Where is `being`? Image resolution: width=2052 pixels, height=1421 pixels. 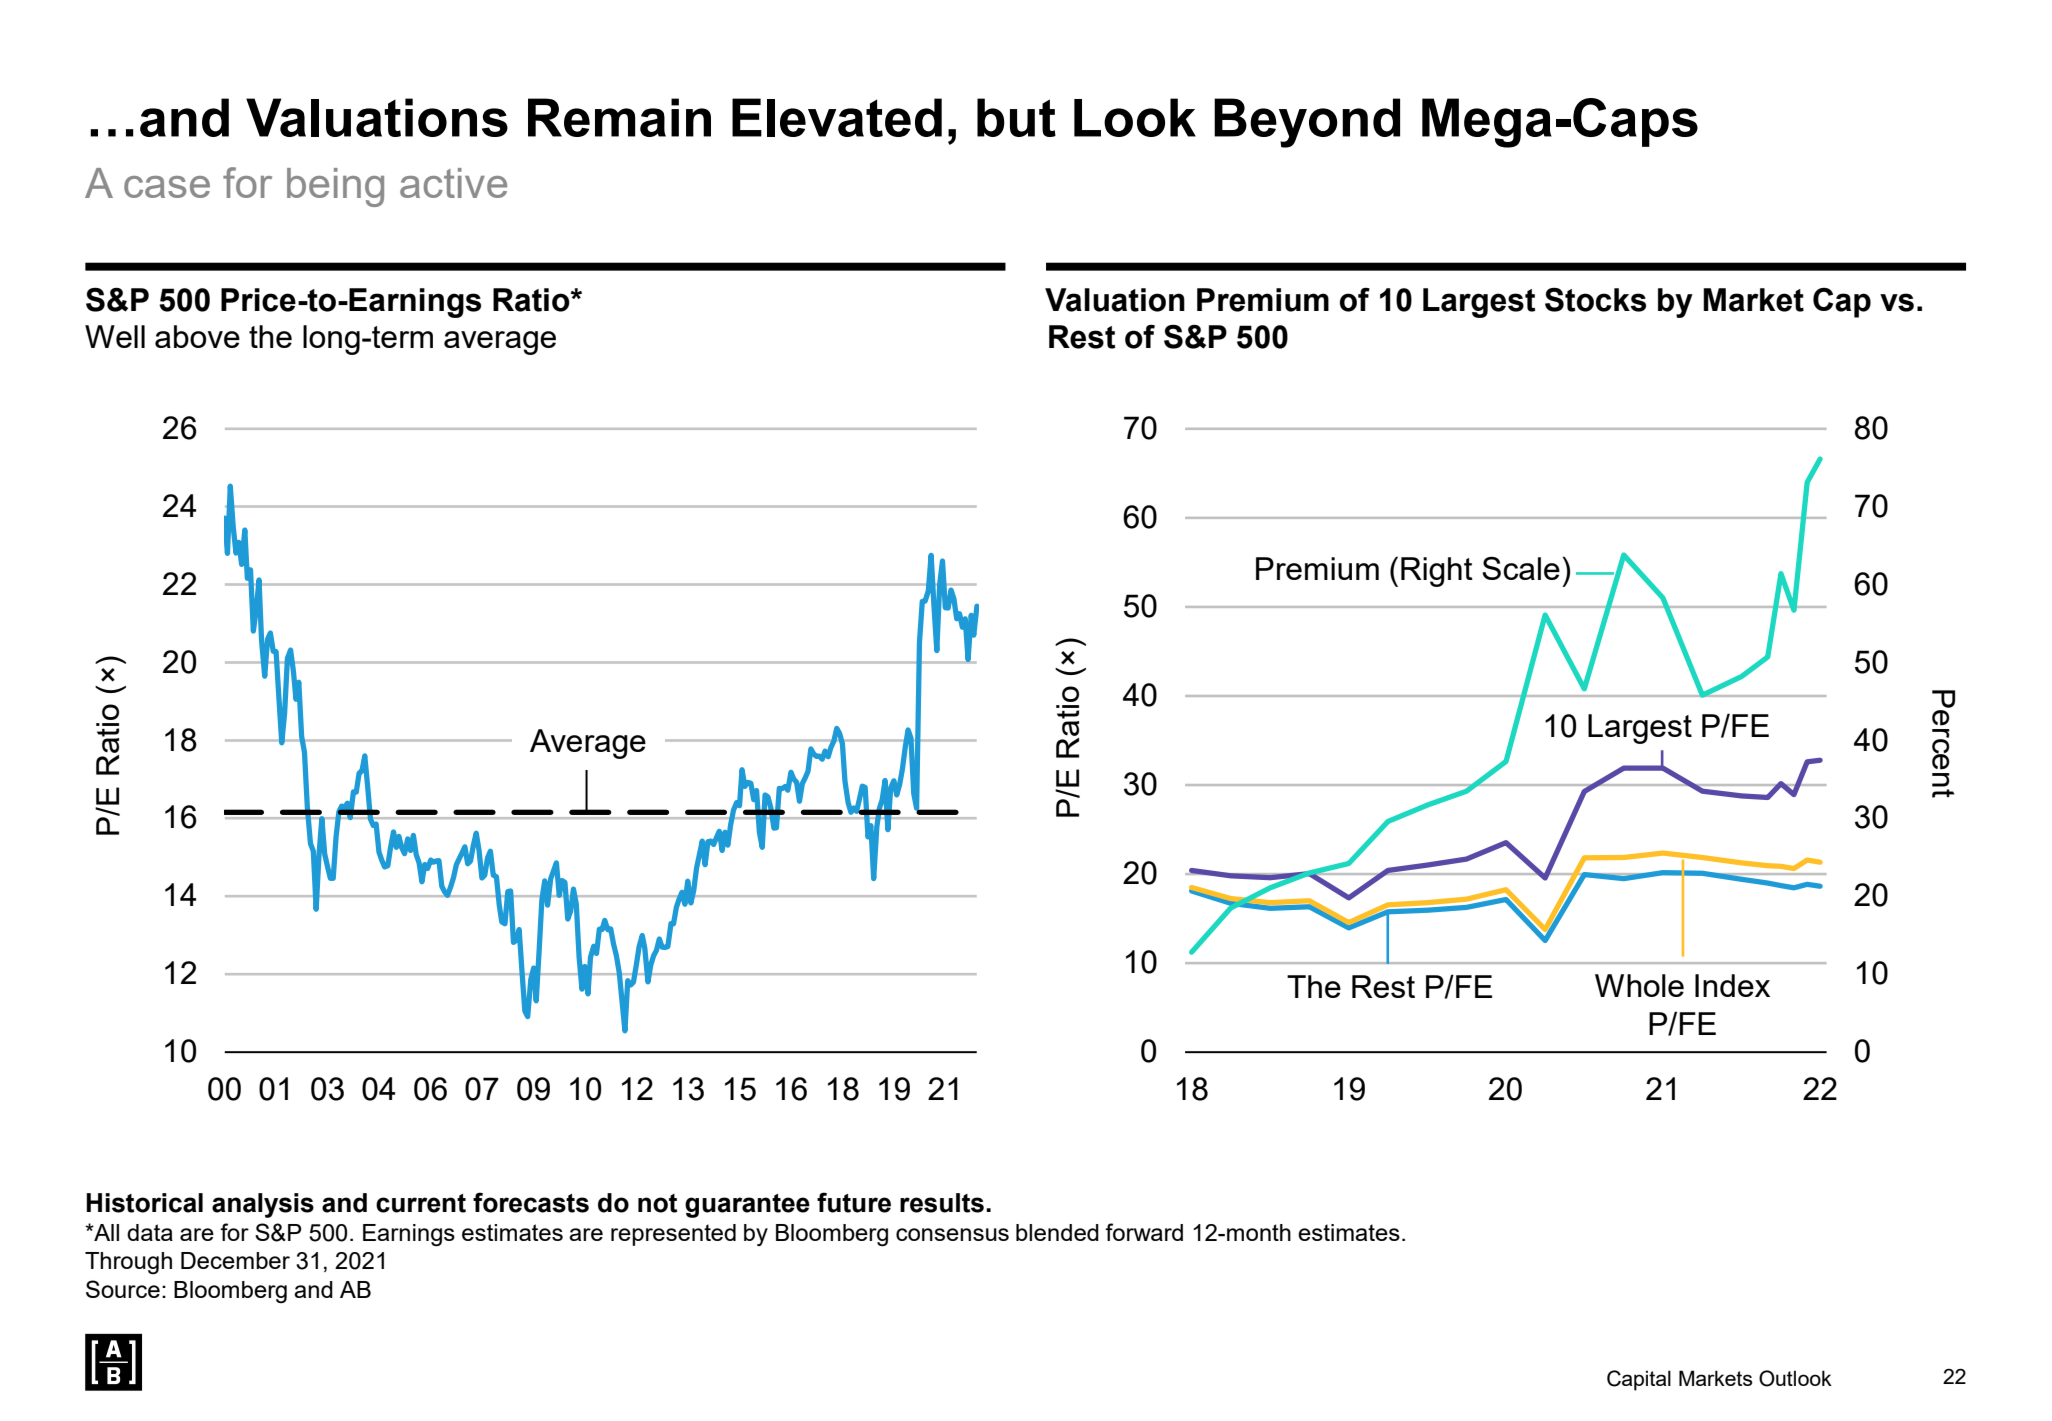 being is located at coordinates (335, 187).
